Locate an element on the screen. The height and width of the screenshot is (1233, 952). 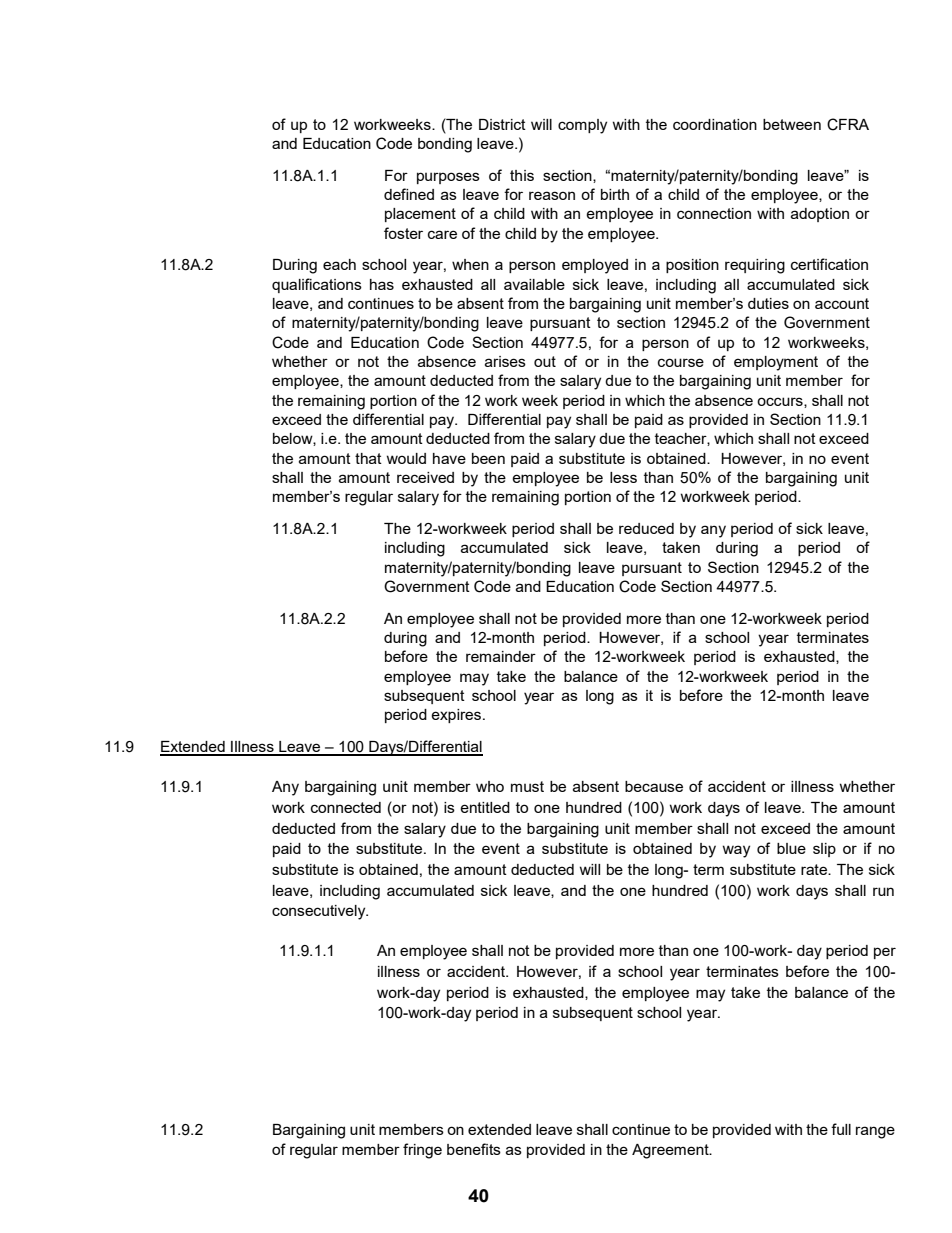
full is located at coordinates (841, 1129).
